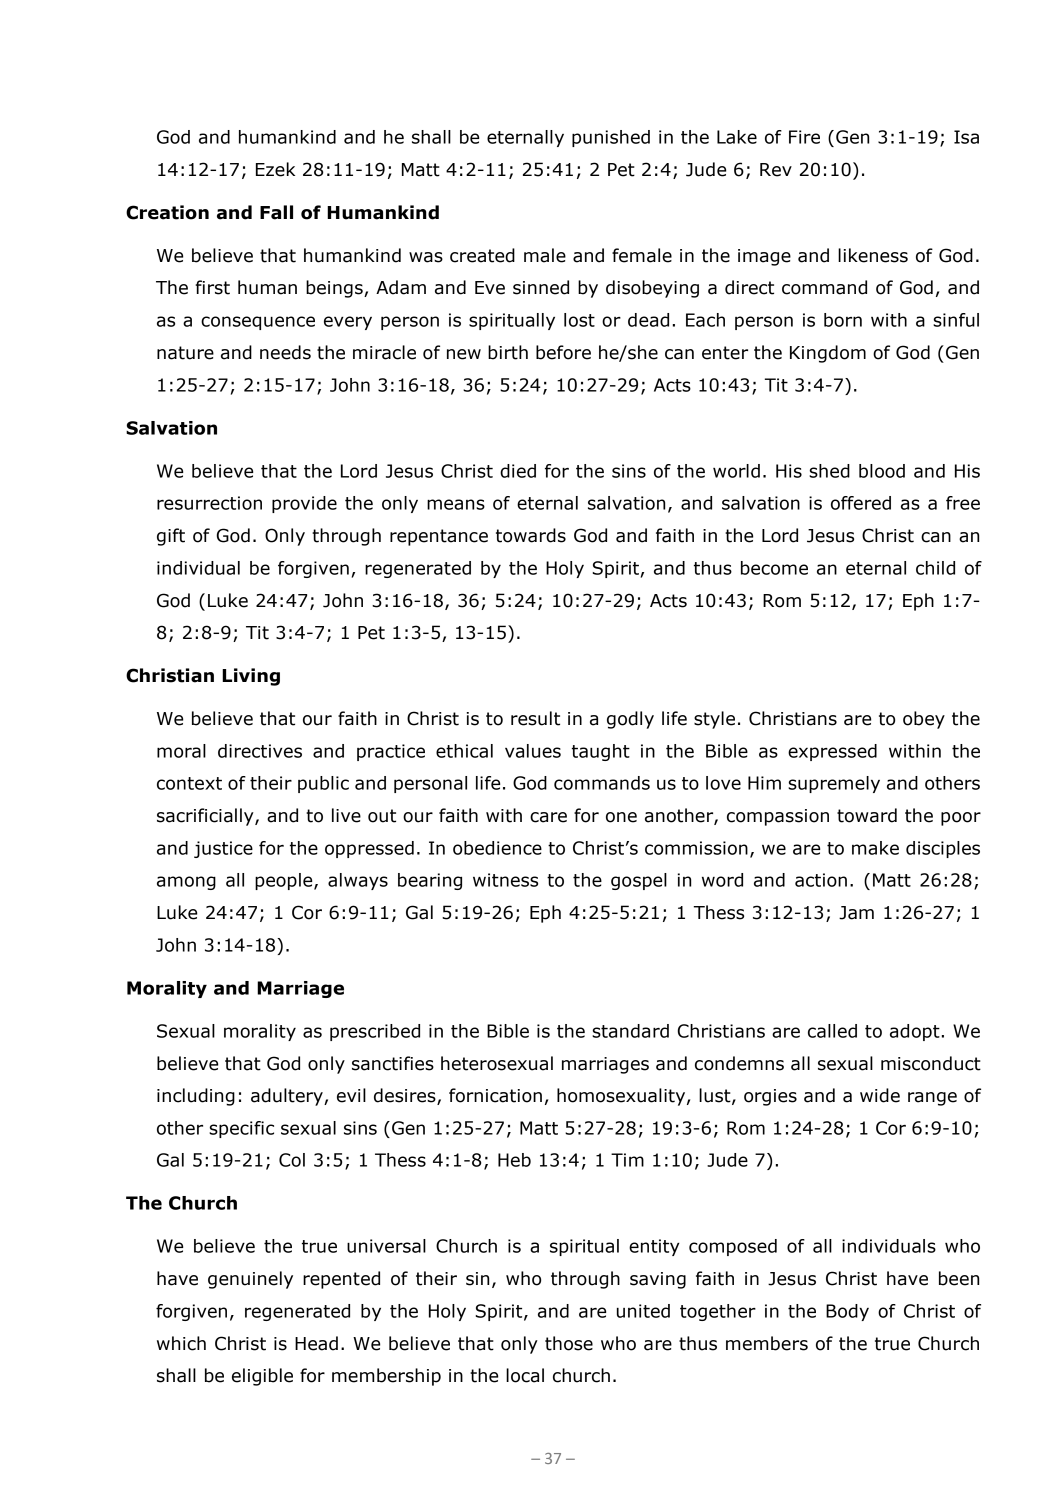 Image resolution: width=1056 pixels, height=1494 pixels. Describe the element at coordinates (482, 255) in the image. I see `created` at that location.
